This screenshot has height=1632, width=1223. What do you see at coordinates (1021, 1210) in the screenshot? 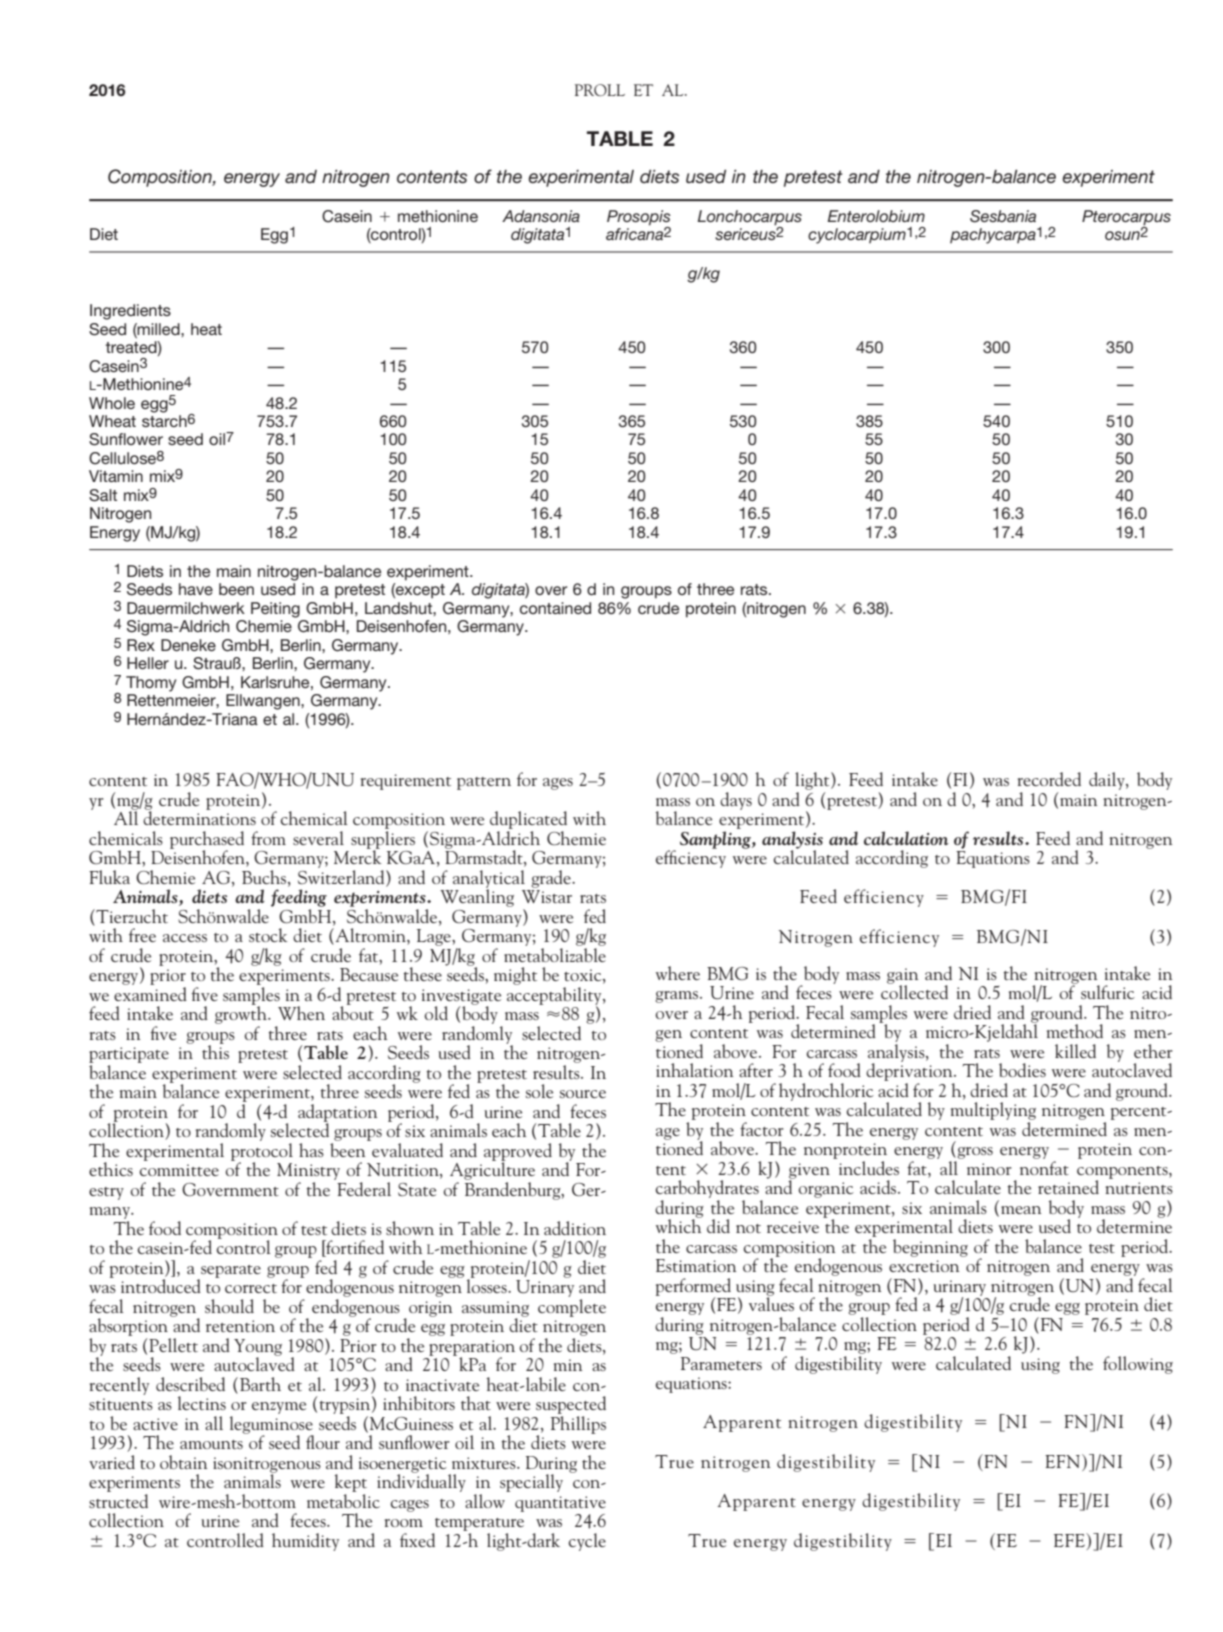
I see `mean` at bounding box center [1021, 1210].
